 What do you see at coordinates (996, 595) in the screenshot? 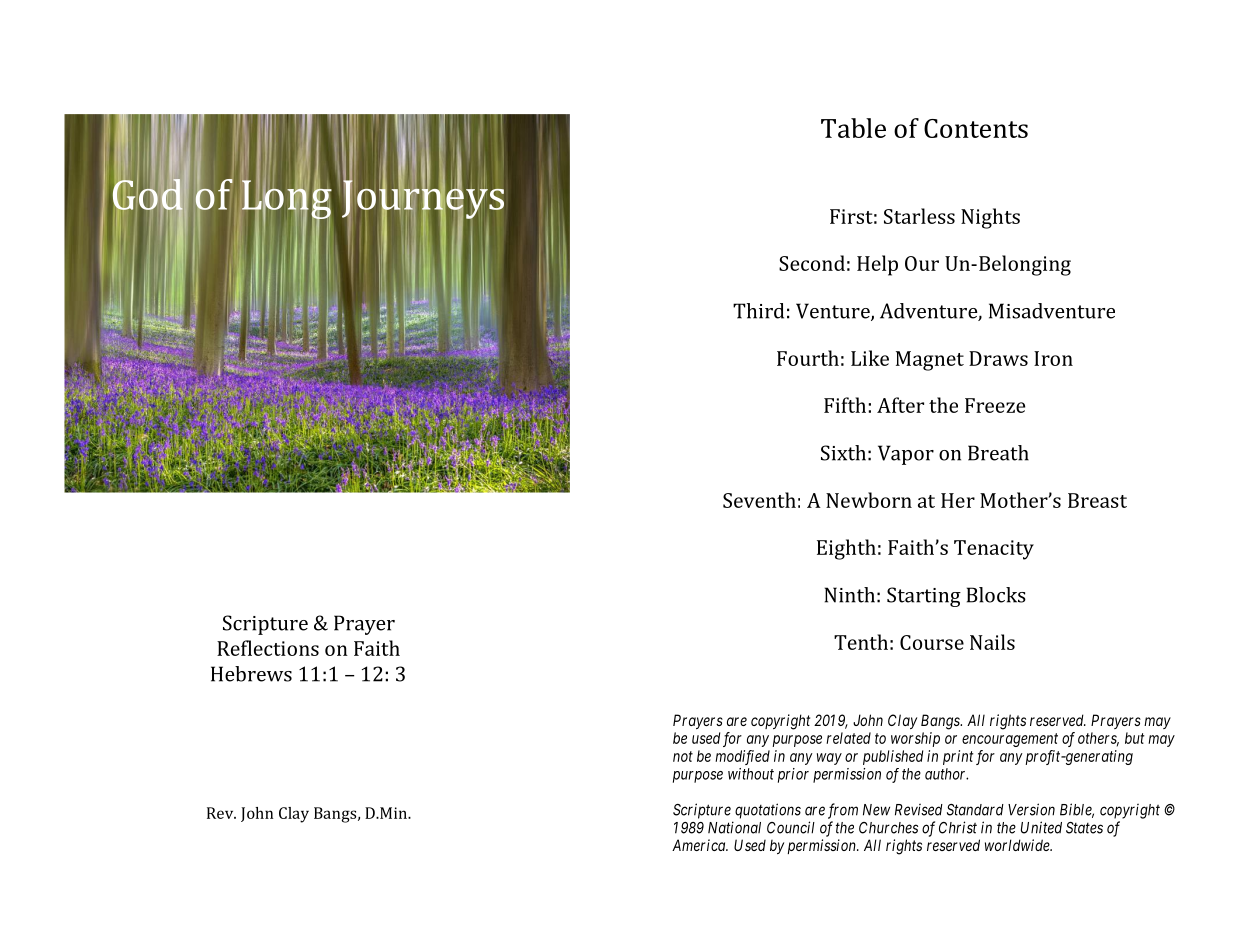
I see `Blocks` at bounding box center [996, 595].
